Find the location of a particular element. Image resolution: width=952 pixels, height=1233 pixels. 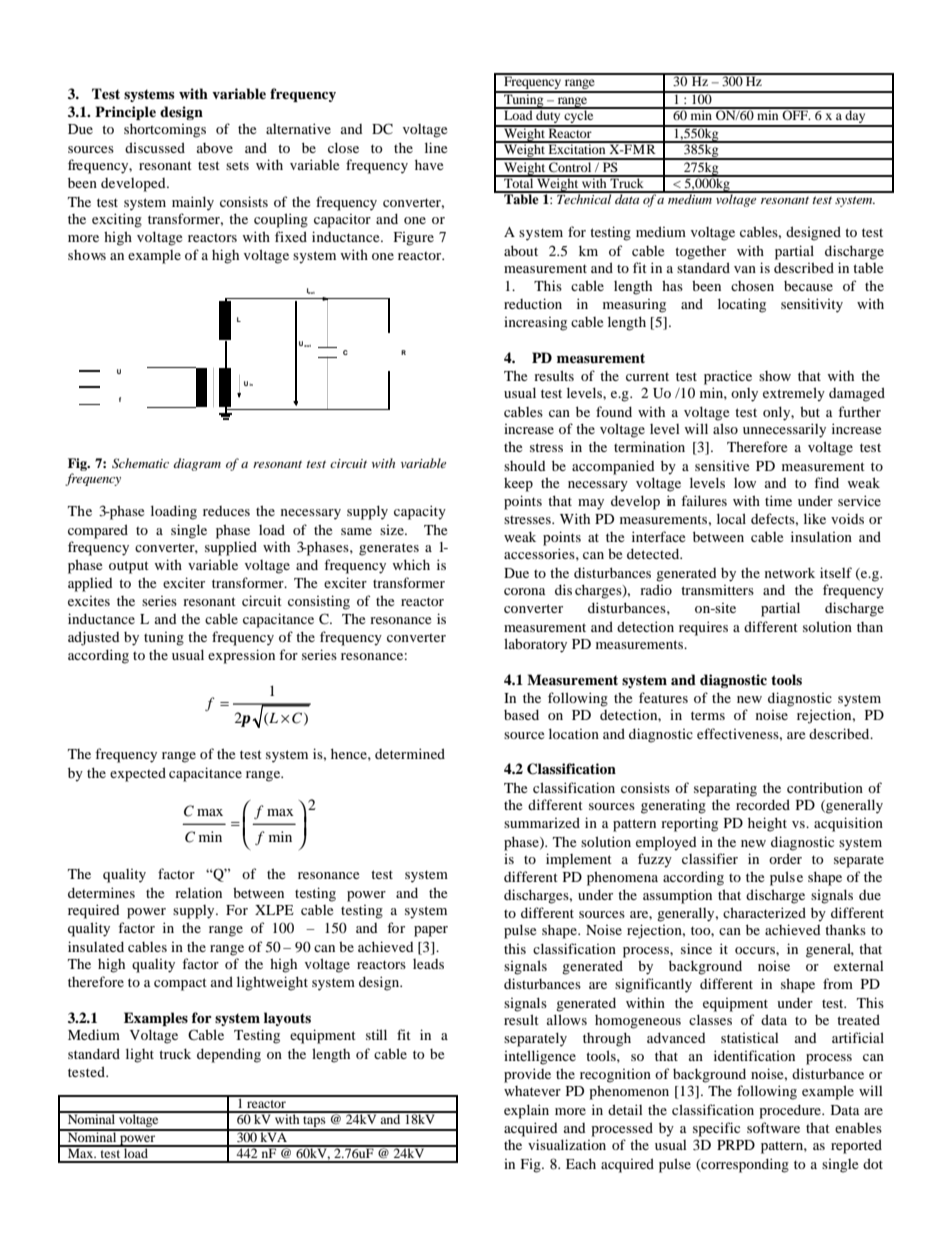

requires is located at coordinates (703, 628).
